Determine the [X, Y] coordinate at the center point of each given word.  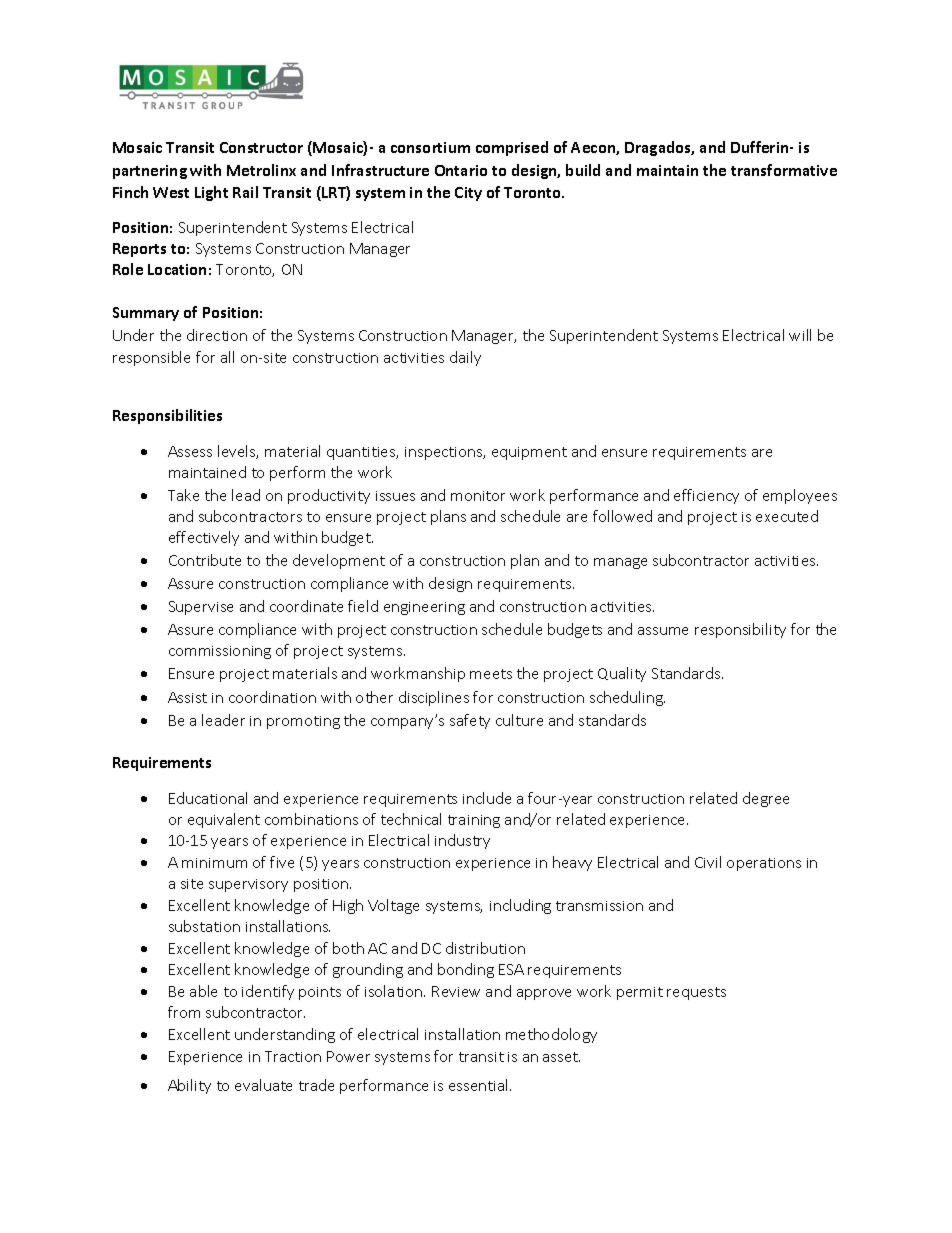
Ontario [461, 170]
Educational [208, 798]
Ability [189, 1086]
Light [211, 193]
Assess [190, 451]
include [487, 798]
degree [766, 799]
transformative [784, 170]
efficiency [706, 496]
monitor [478, 496]
